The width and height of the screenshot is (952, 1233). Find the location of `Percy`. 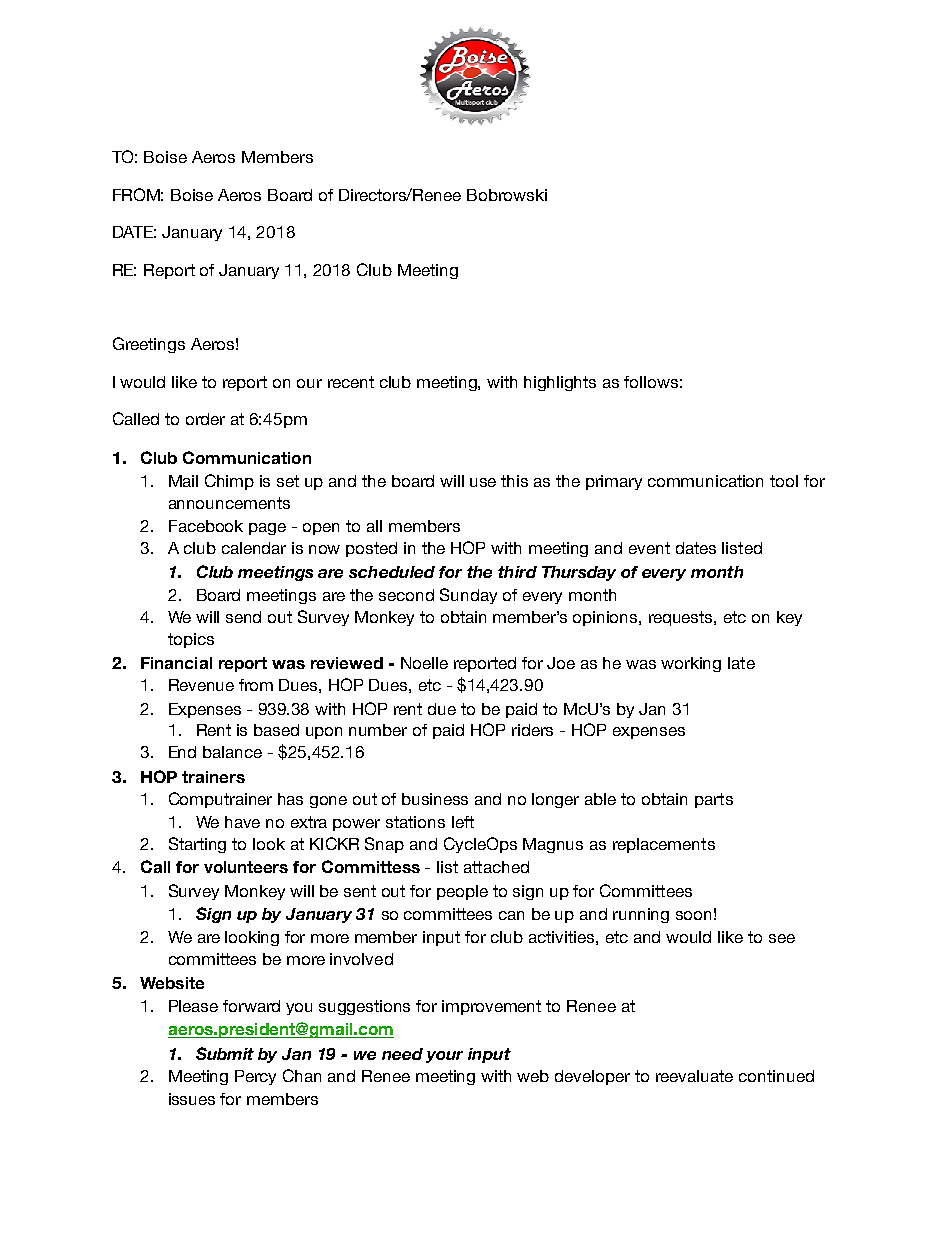

Percy is located at coordinates (255, 1077).
